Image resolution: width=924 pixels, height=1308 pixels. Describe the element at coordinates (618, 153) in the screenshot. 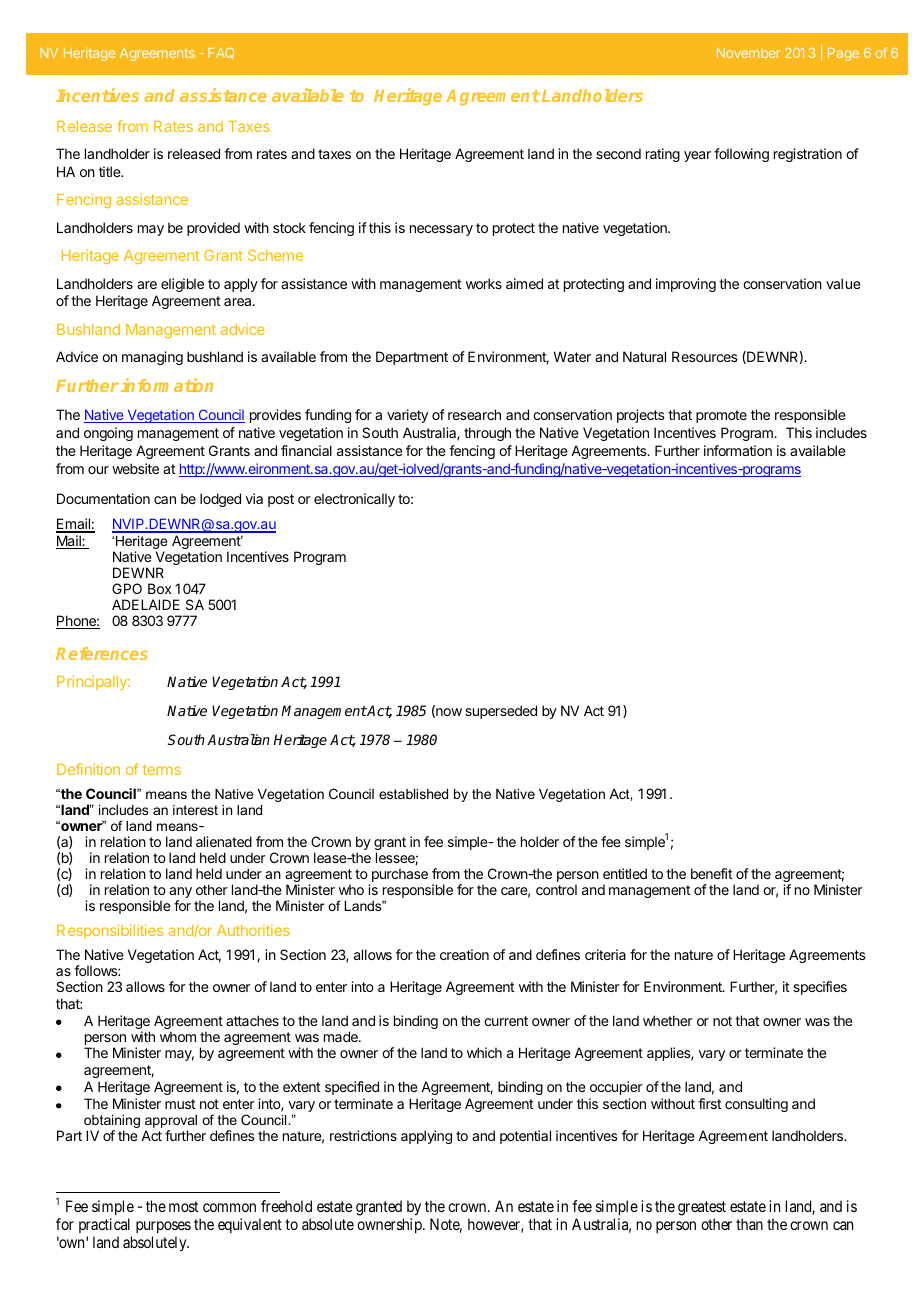

I see `second` at that location.
